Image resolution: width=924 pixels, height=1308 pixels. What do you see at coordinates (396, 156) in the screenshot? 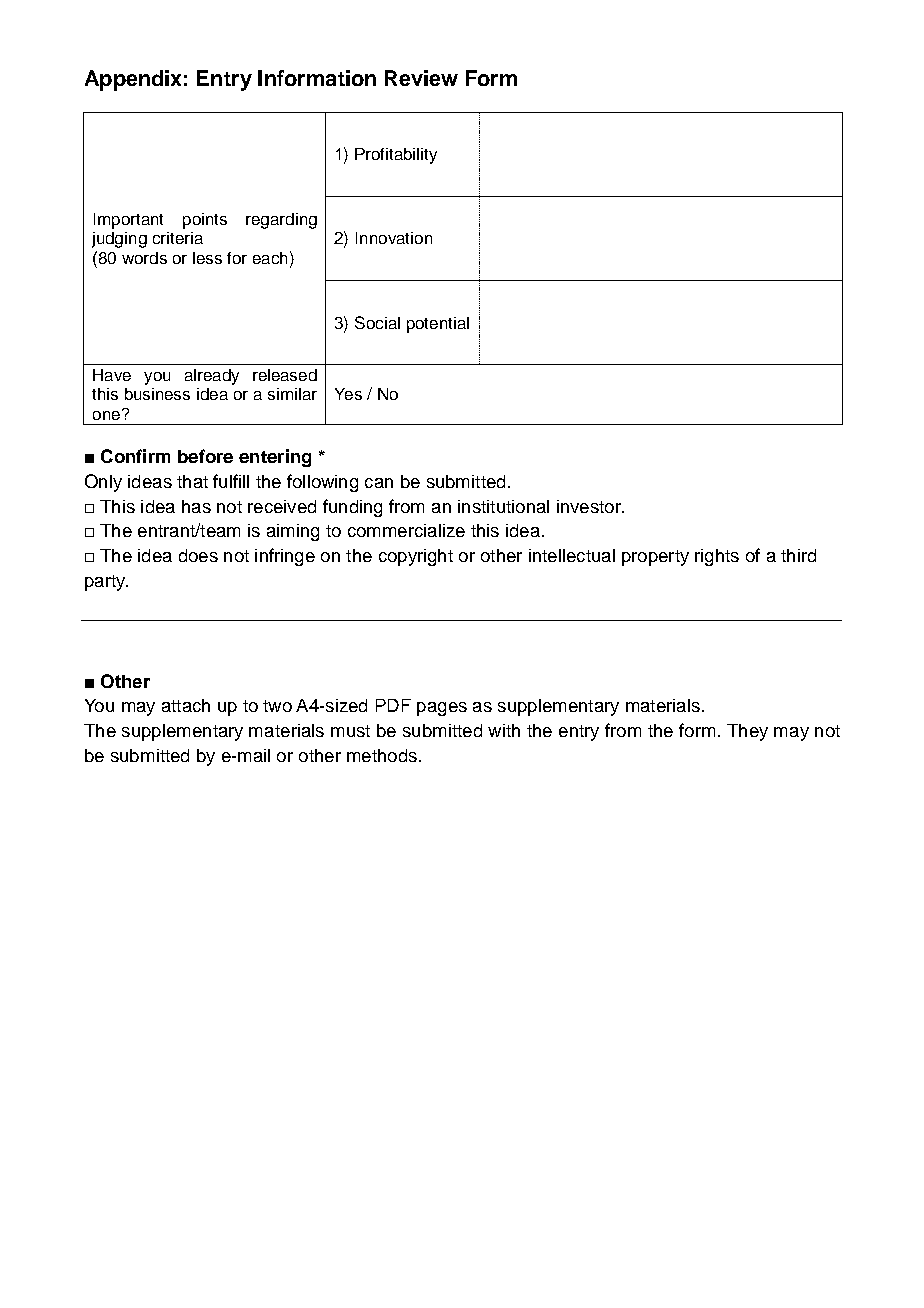
I see `Profitability` at bounding box center [396, 156].
